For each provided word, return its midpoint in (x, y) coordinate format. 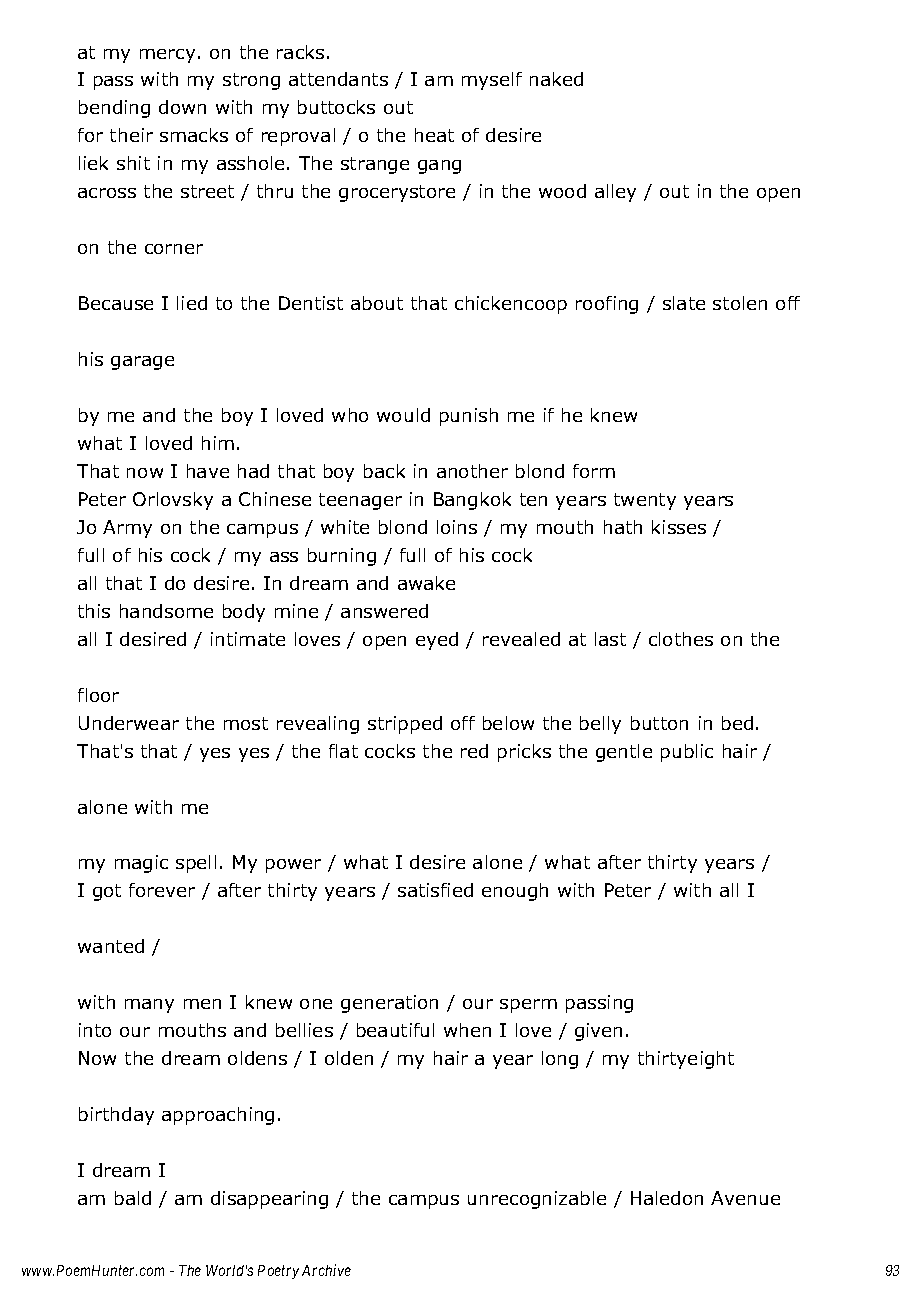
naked (556, 79)
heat (434, 135)
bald (133, 1198)
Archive (326, 1270)
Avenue (745, 1198)
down (182, 107)
